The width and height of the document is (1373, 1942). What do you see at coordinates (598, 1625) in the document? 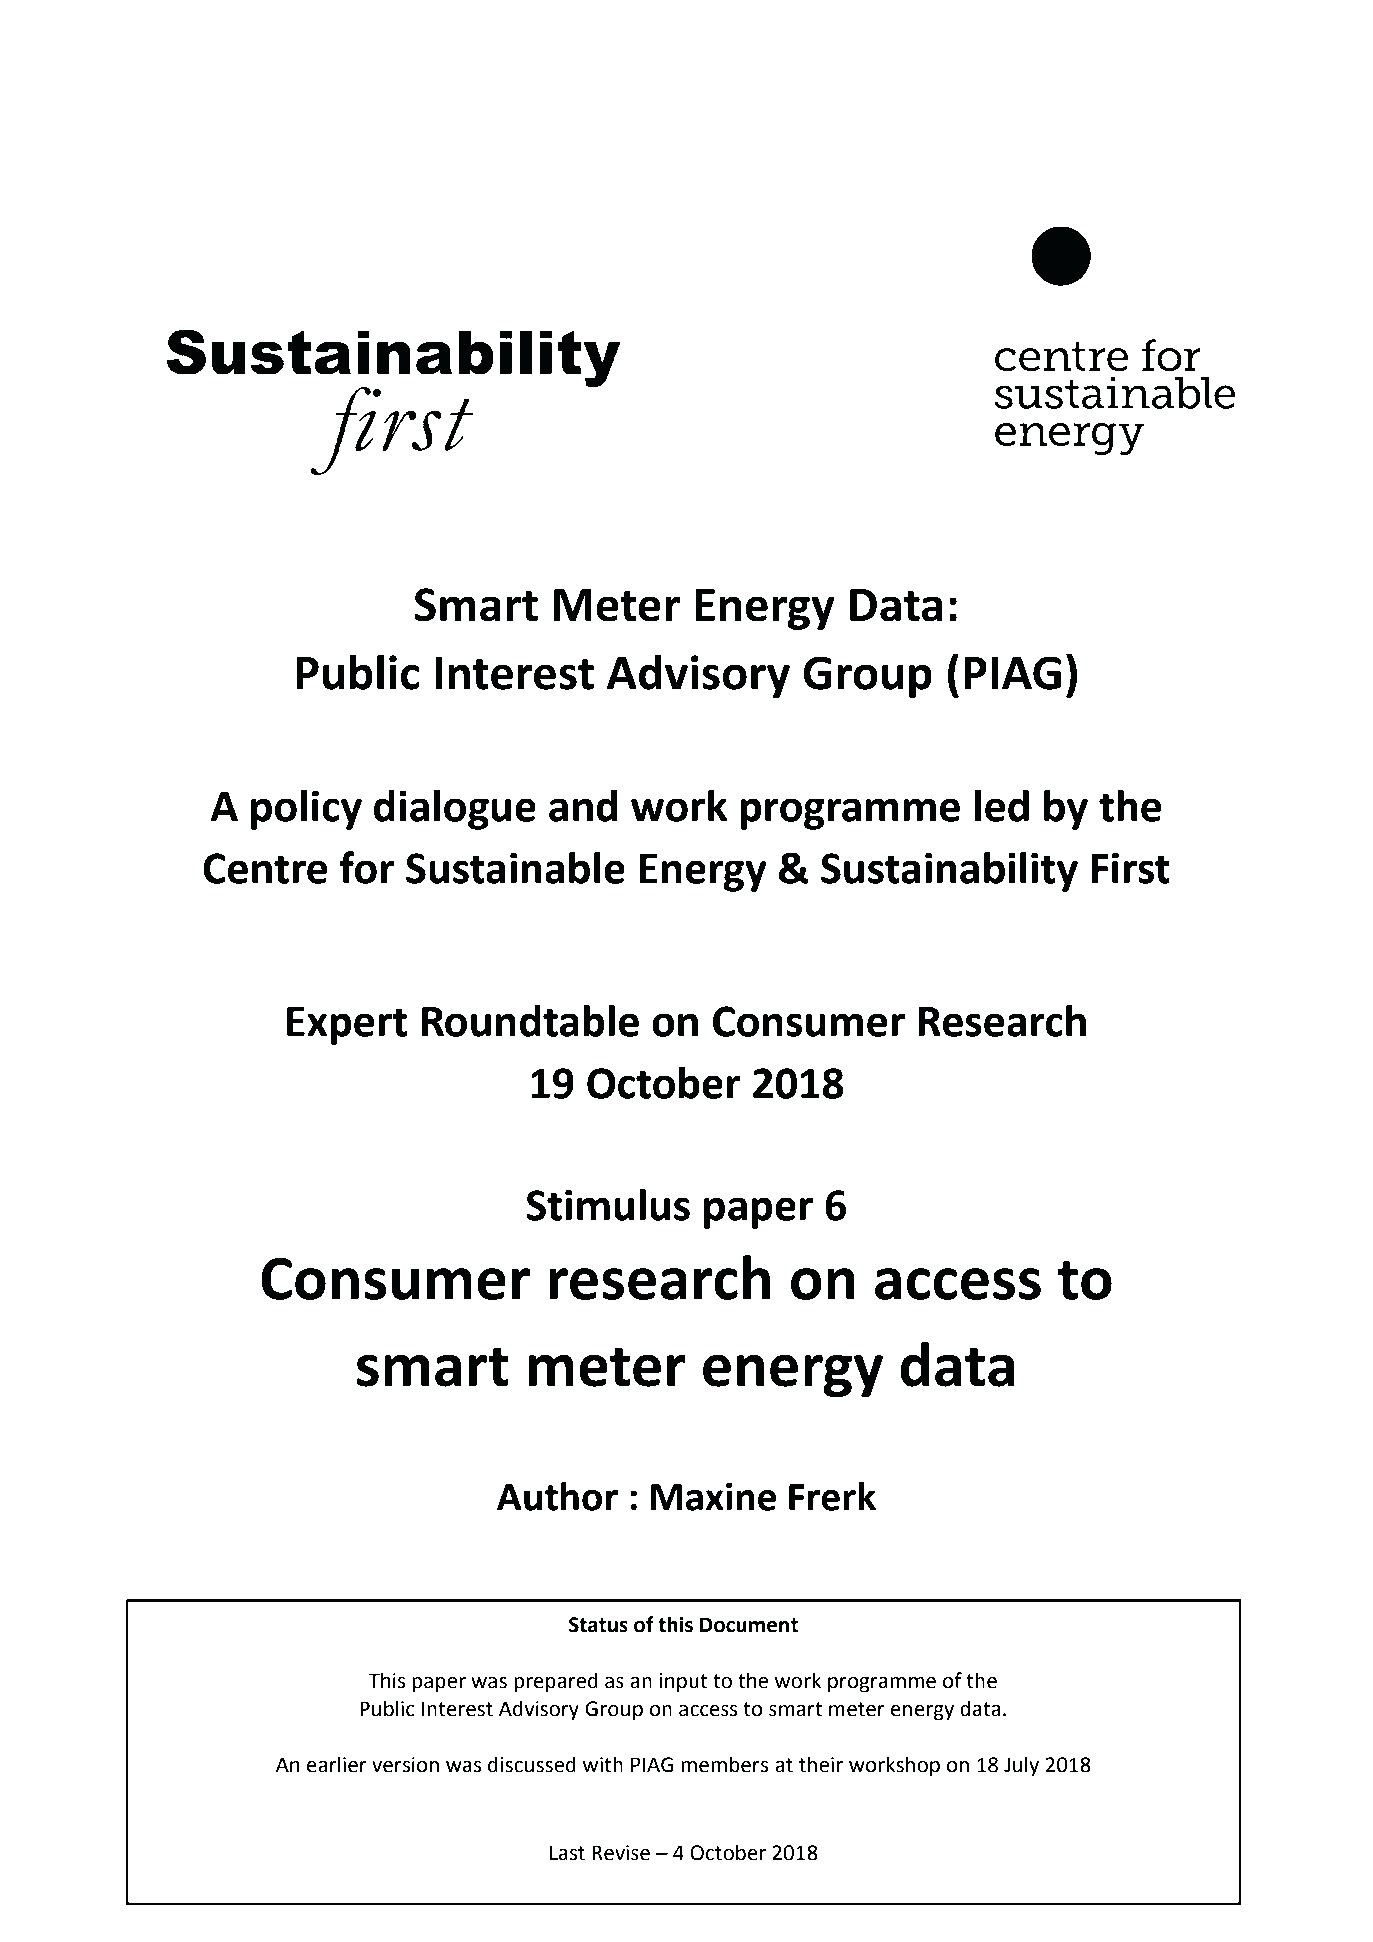
I see `Status` at bounding box center [598, 1625].
